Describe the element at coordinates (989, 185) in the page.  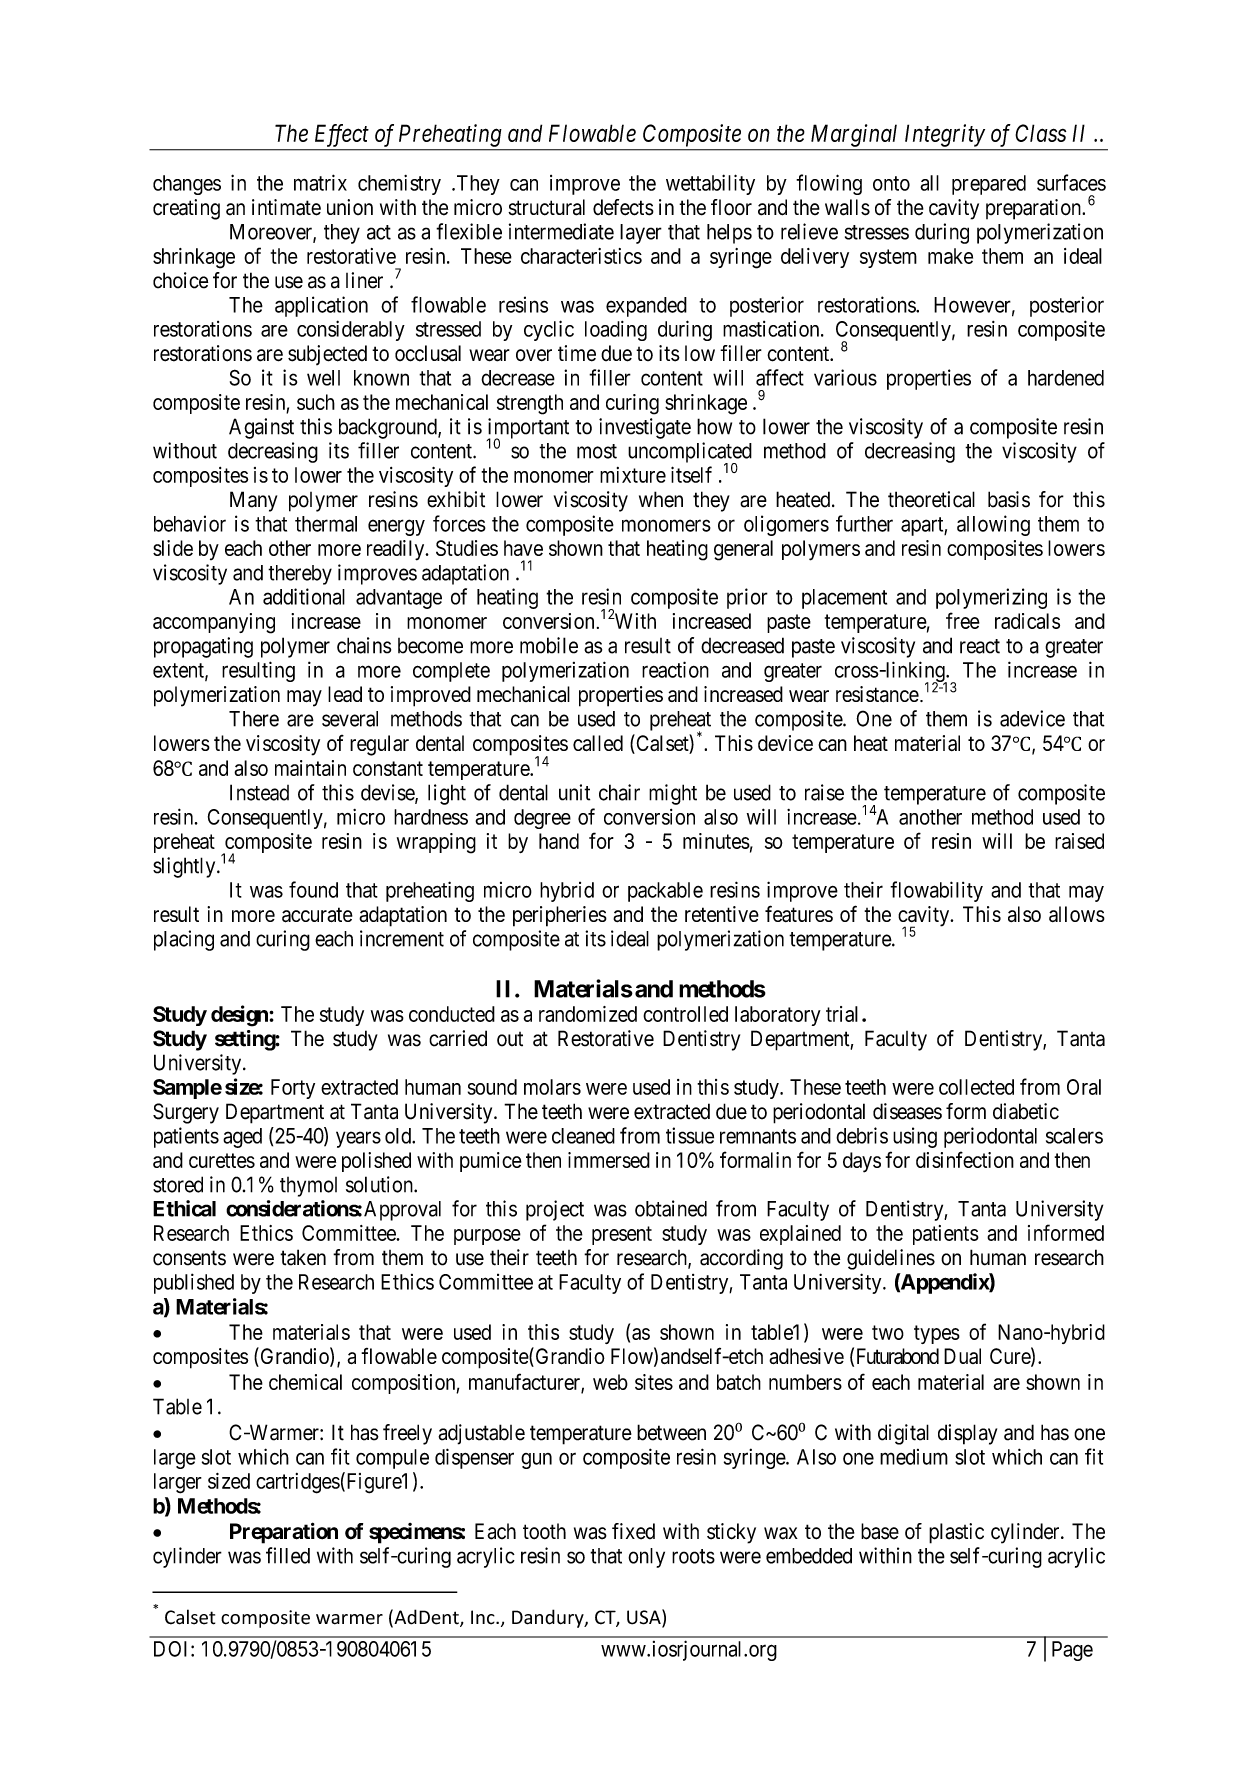
I see `prepared` at that location.
